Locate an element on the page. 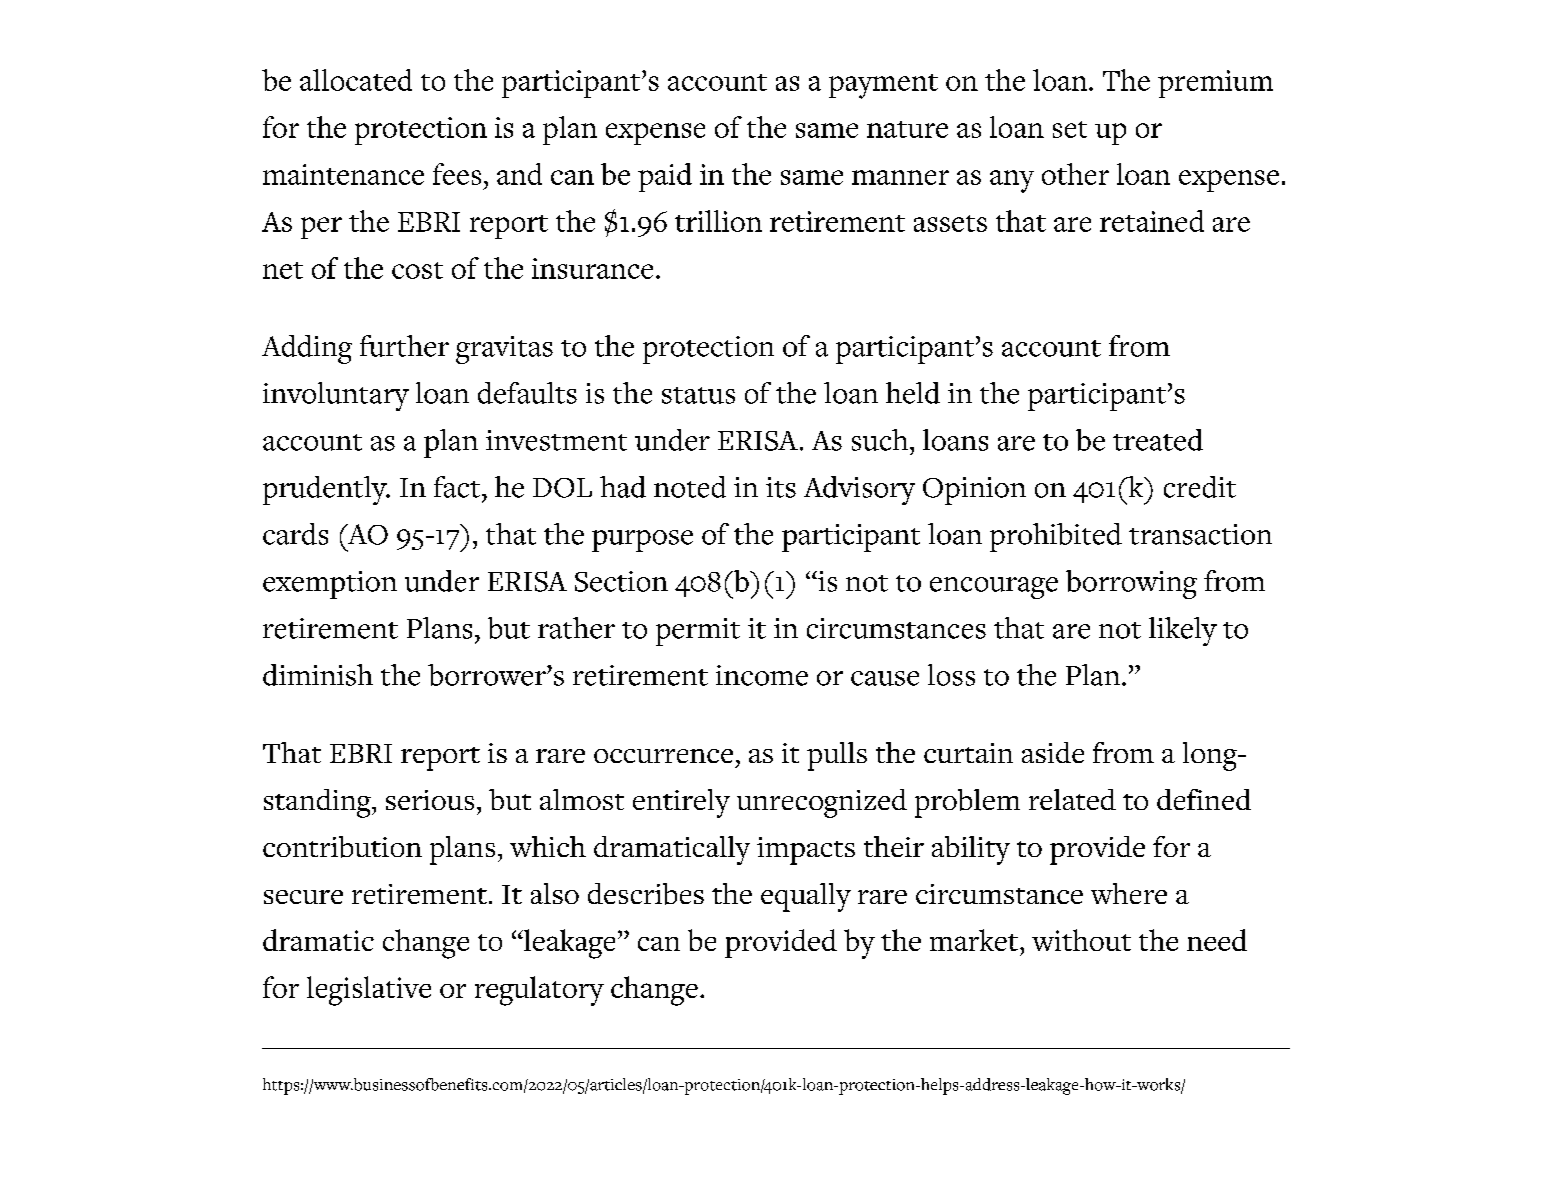 Image resolution: width=1550 pixels, height=1198 pixels. payment is located at coordinates (883, 86).
